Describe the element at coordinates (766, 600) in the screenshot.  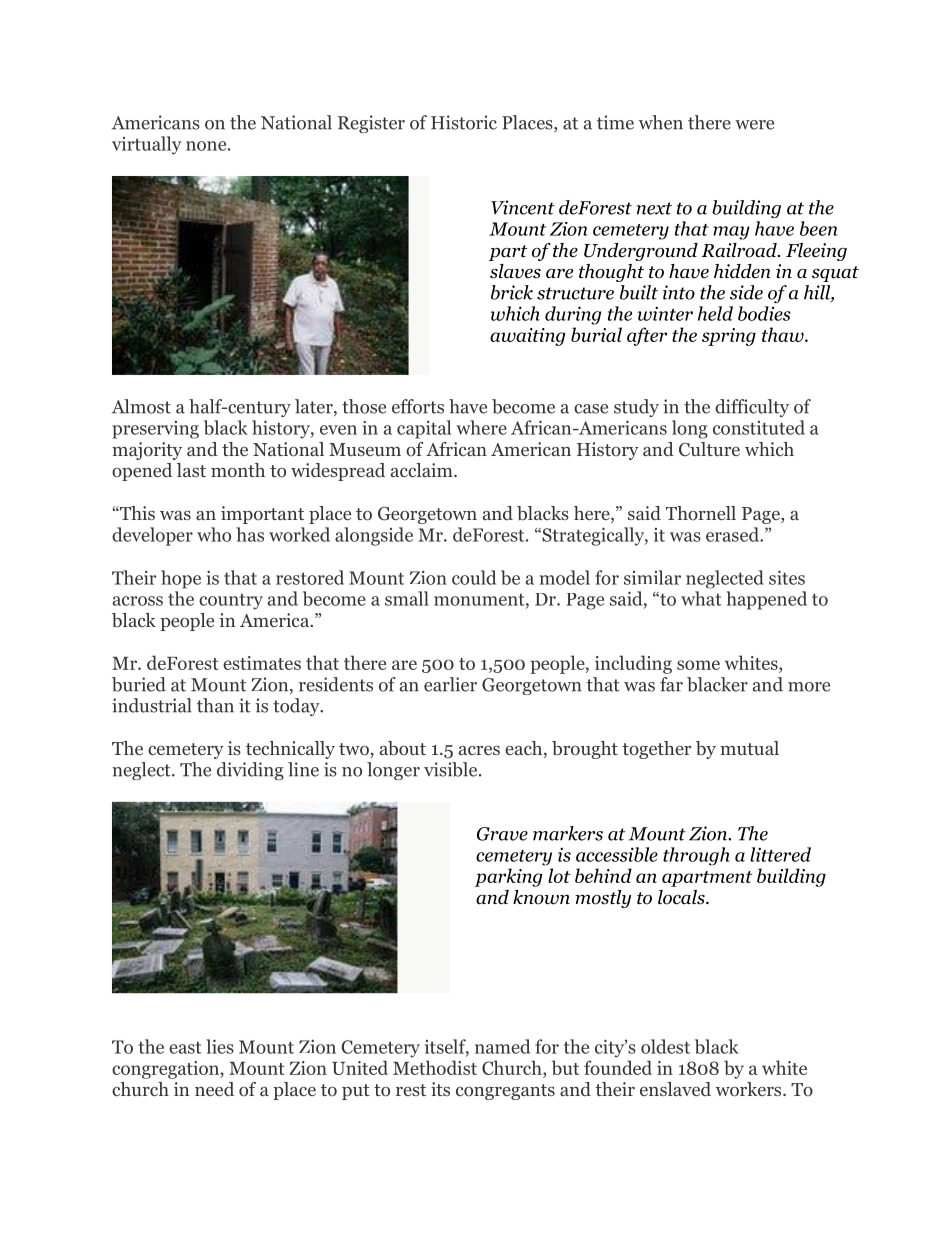
I see `happened` at that location.
